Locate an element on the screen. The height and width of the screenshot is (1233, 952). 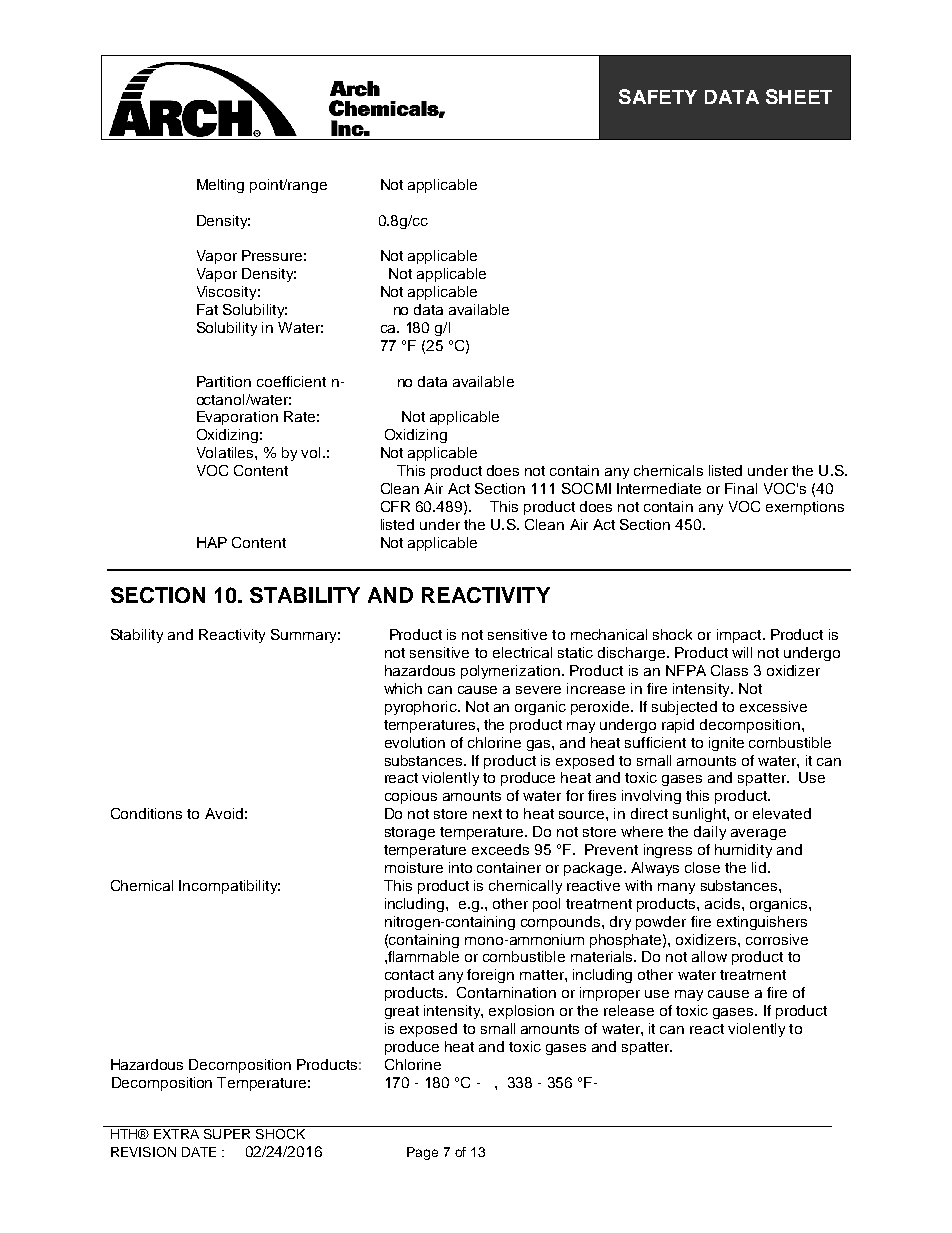
Melting is located at coordinates (220, 186).
